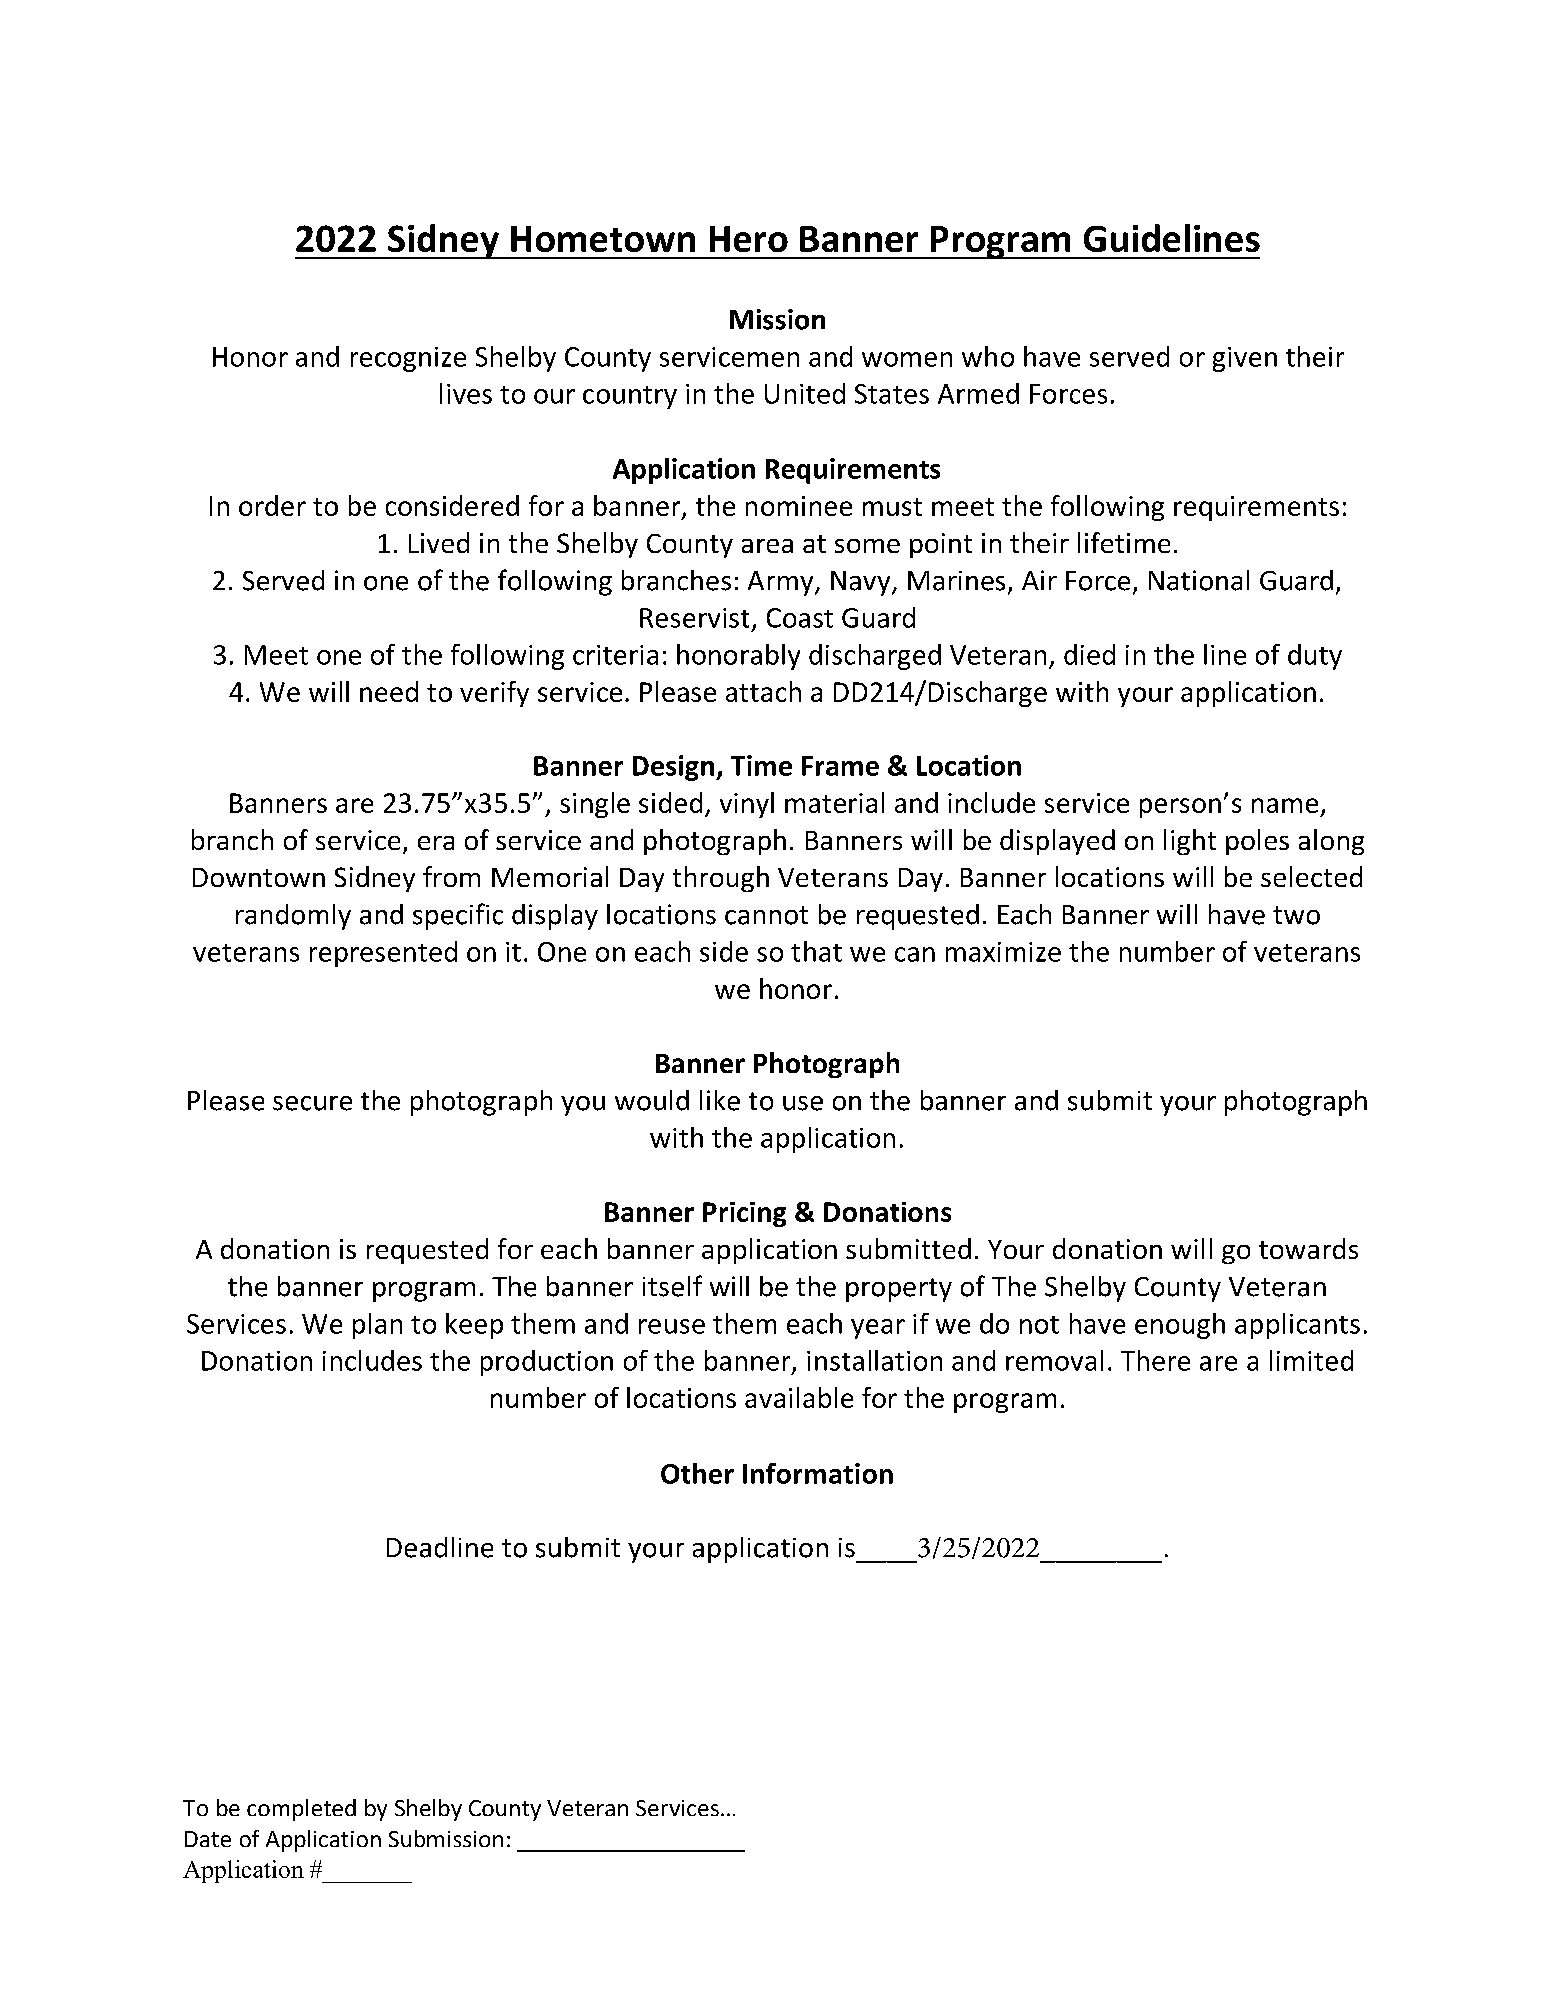  What do you see at coordinates (747, 805) in the screenshot?
I see `vinyl` at bounding box center [747, 805].
